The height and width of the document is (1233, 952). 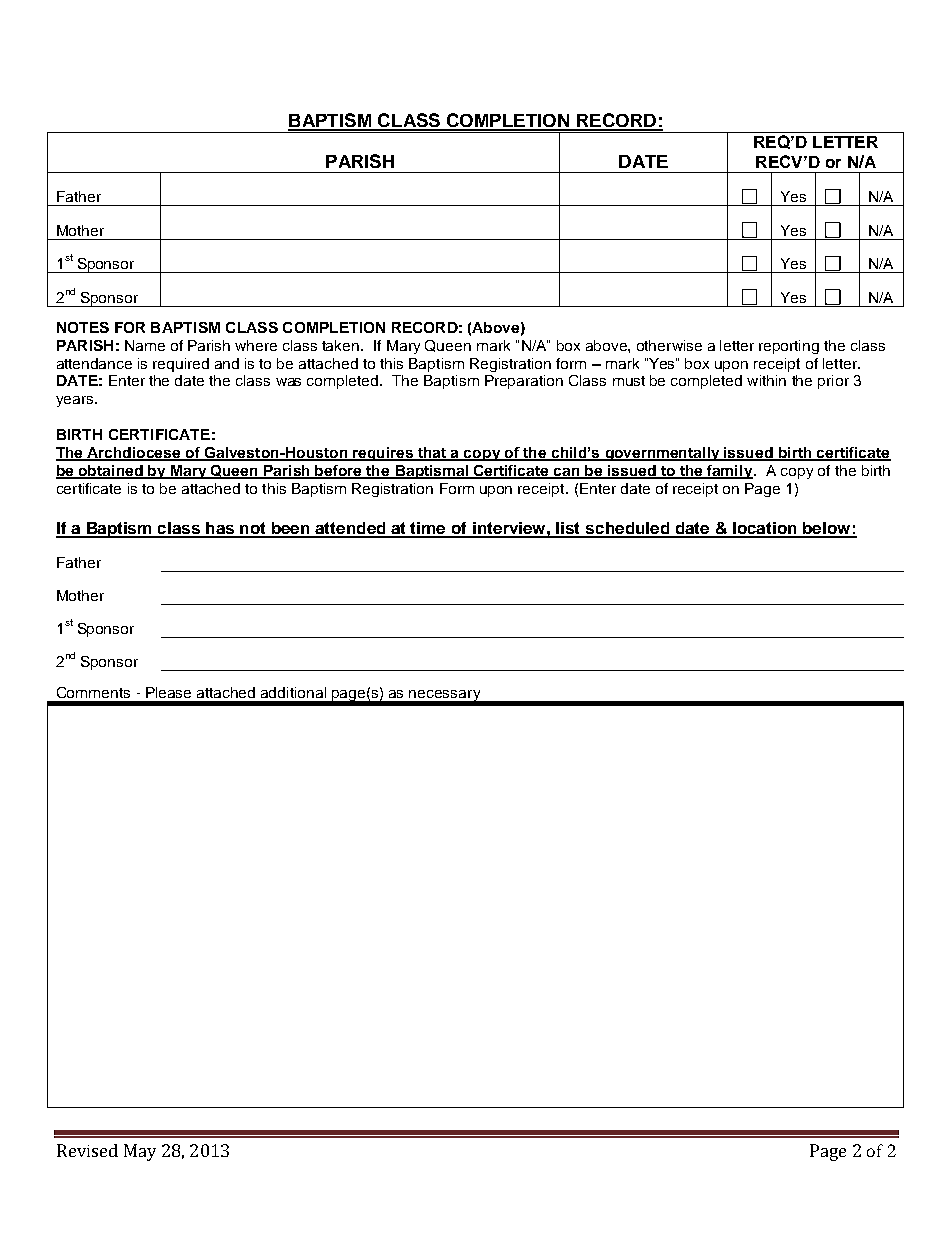 I want to click on Preparation, so click(x=524, y=382).
